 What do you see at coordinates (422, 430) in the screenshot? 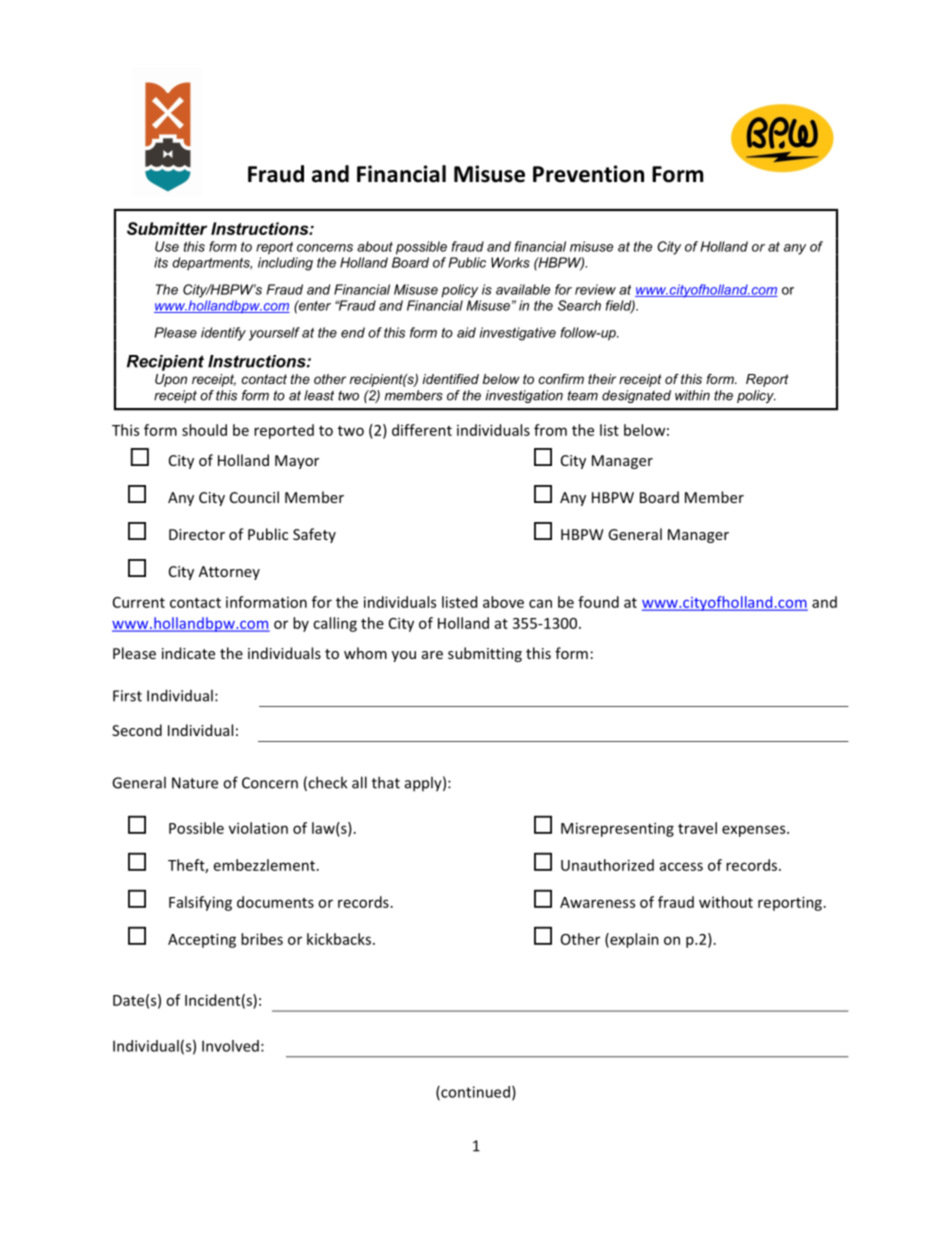
I see `different` at bounding box center [422, 430].
